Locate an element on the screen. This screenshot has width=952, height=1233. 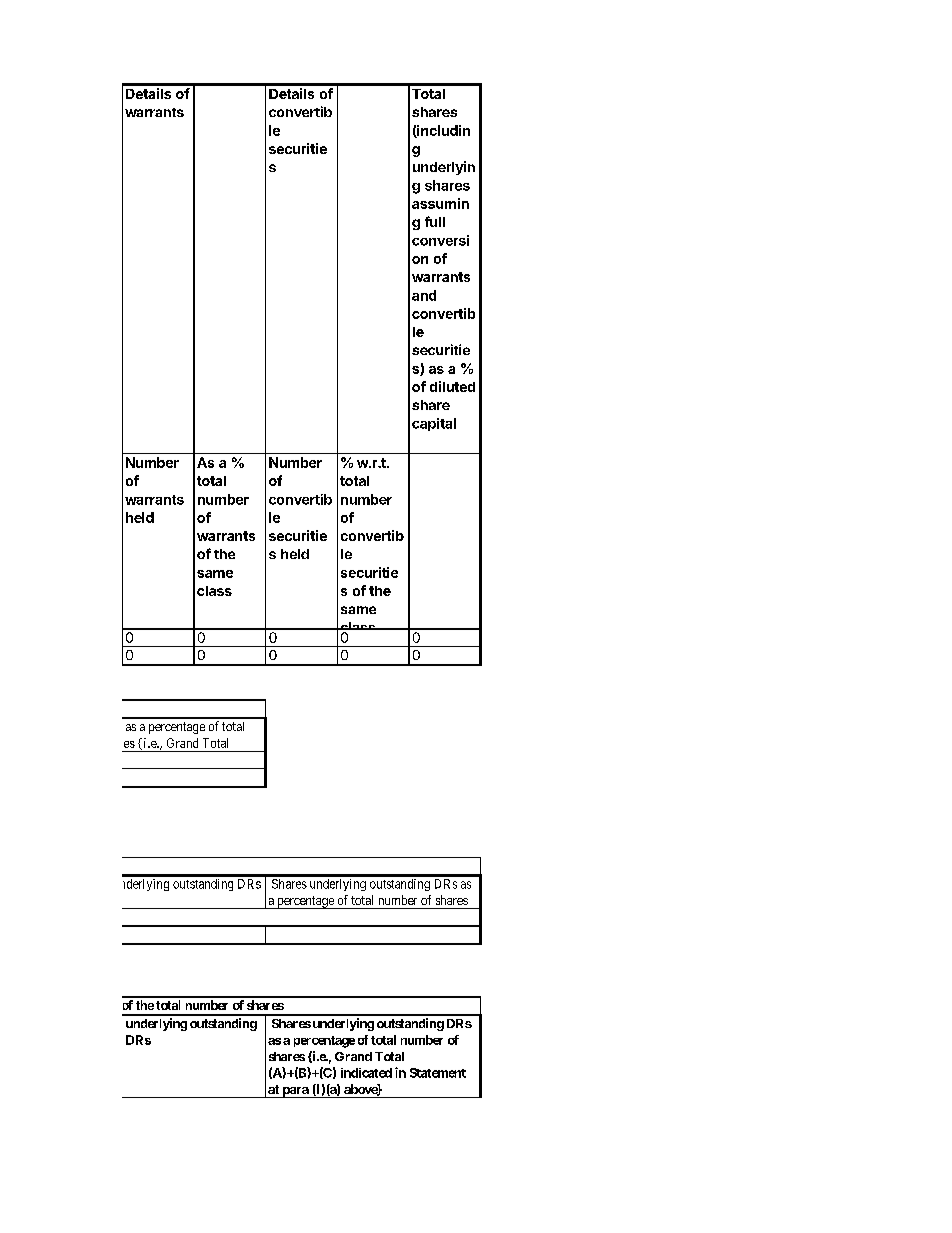
para is located at coordinates (295, 1092).
